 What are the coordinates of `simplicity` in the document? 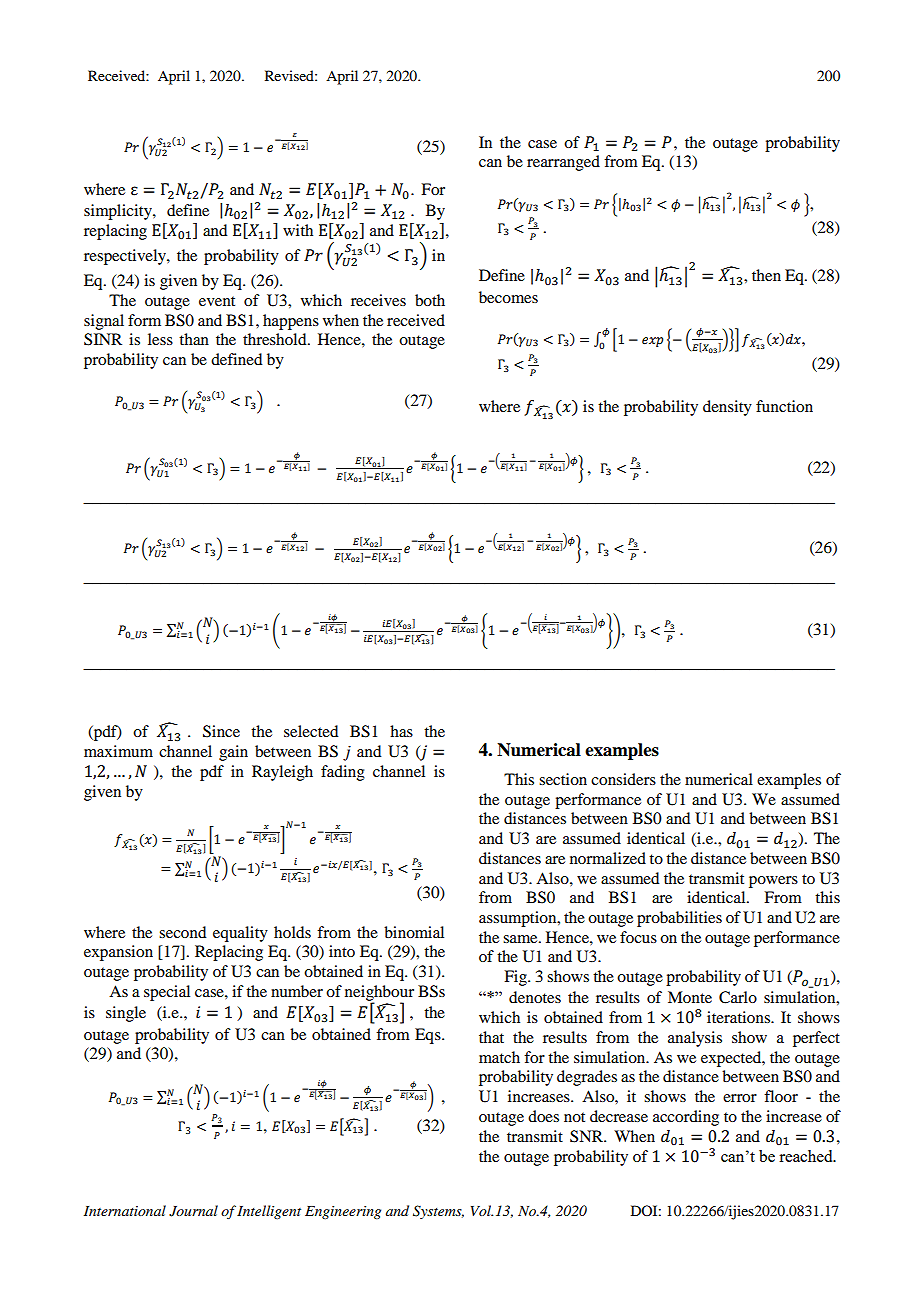 It's located at (119, 212).
